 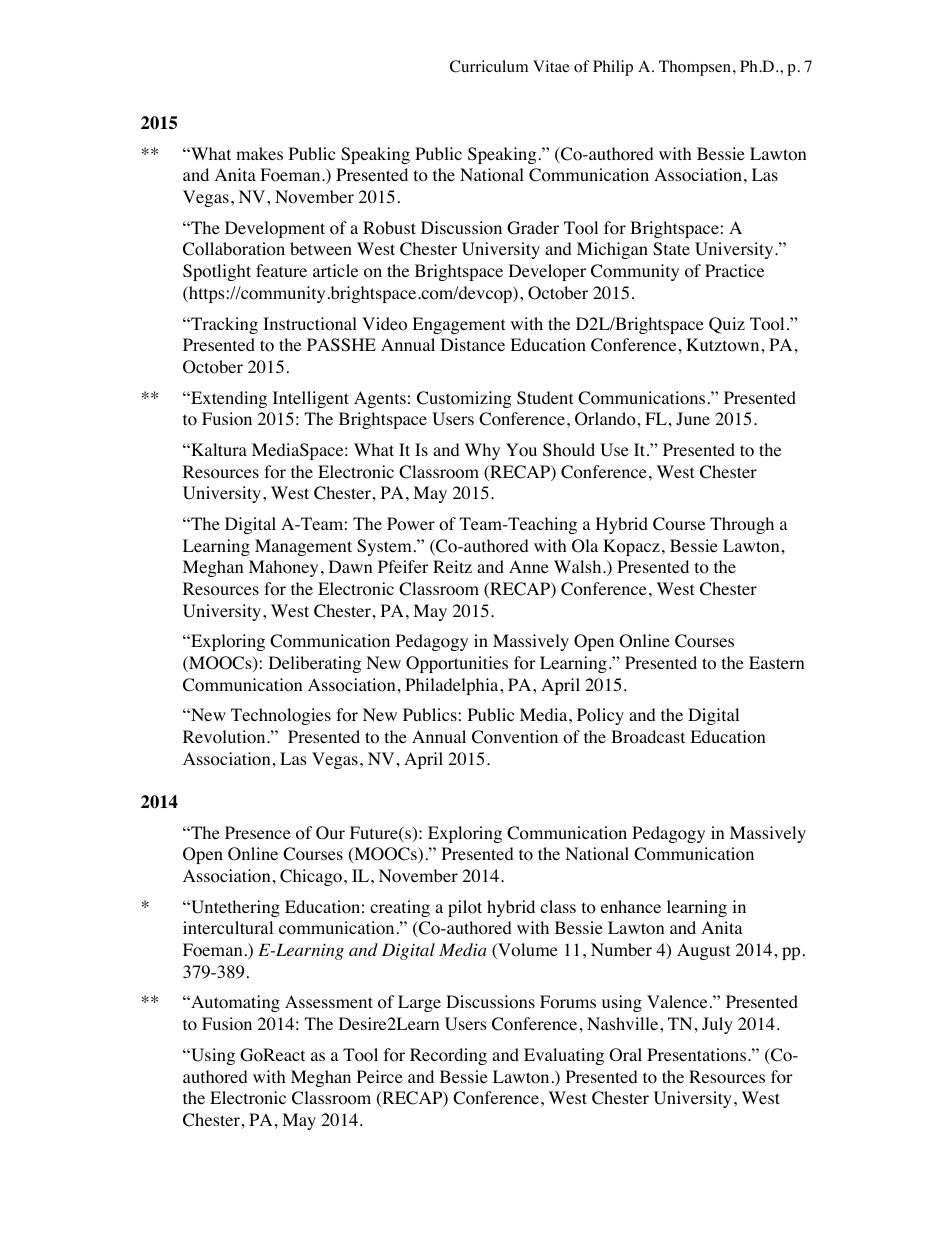 I want to click on Recording, so click(x=448, y=1056).
